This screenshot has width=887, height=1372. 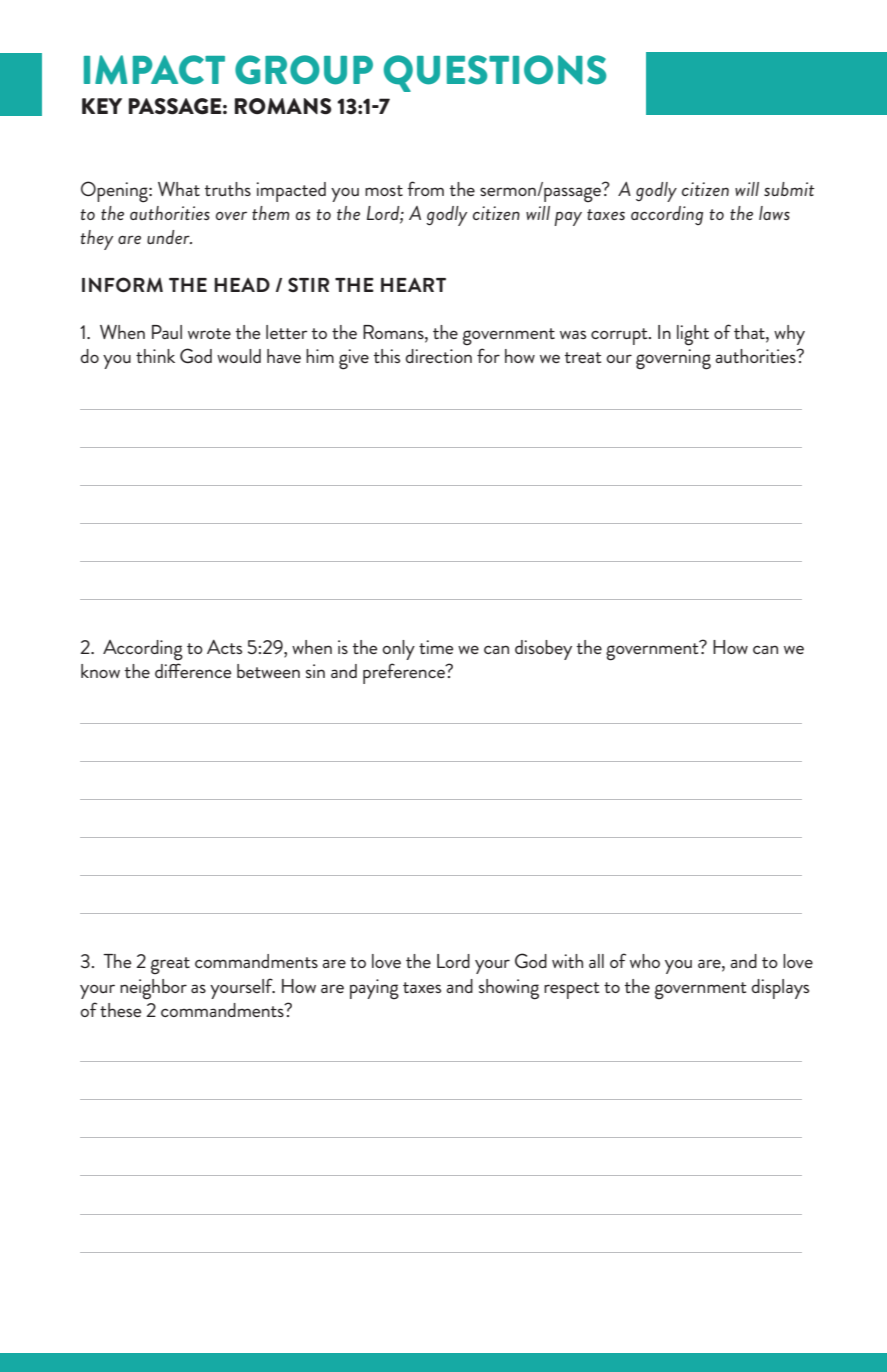 What do you see at coordinates (509, 989) in the screenshot?
I see `showing` at bounding box center [509, 989].
